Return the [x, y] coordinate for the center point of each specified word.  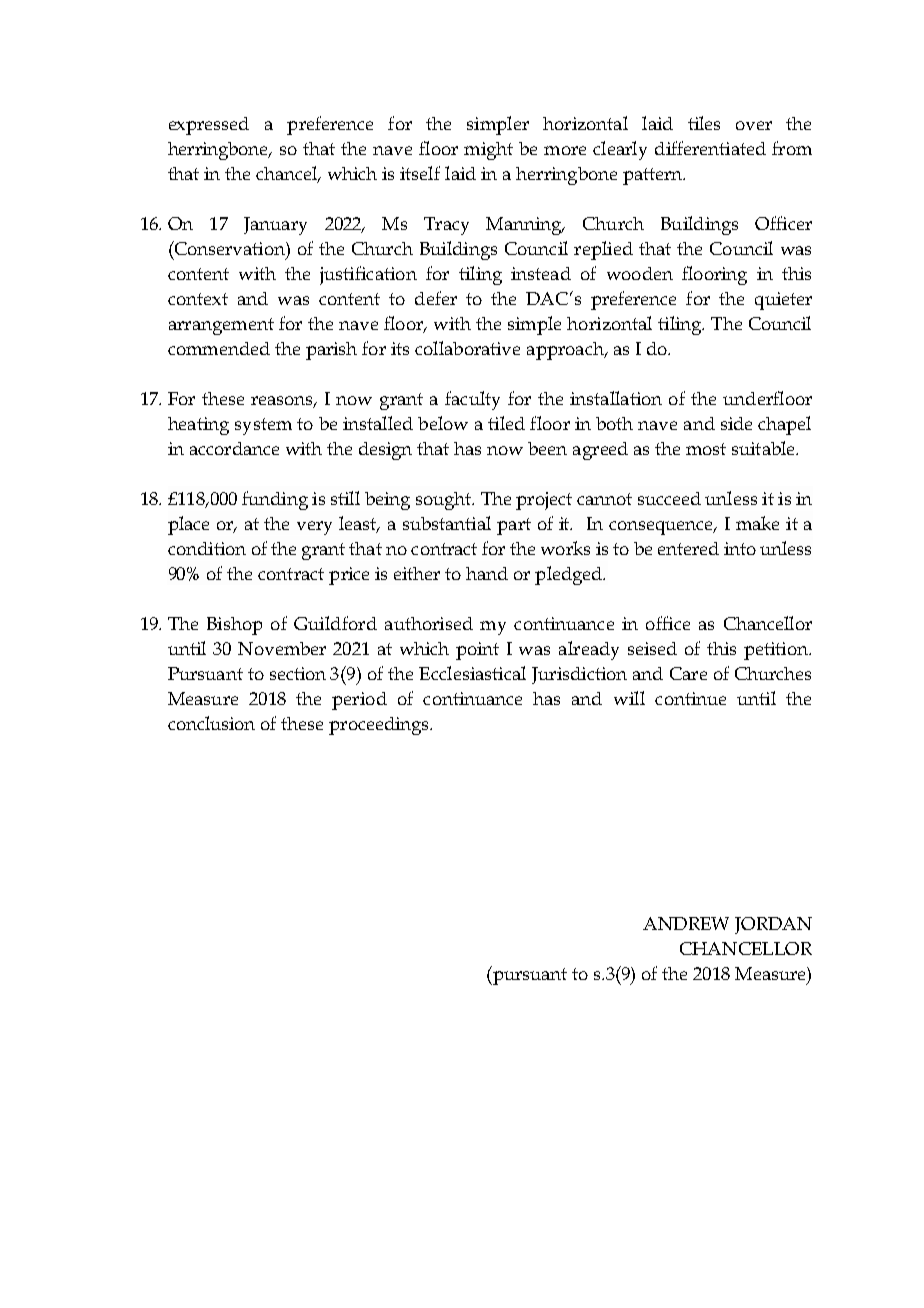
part [514, 526]
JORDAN [773, 925]
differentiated [710, 148]
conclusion [211, 723]
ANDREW [686, 923]
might [488, 151]
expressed [209, 126]
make [757, 523]
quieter [783, 301]
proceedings [380, 726]
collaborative [467, 348]
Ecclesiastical [472, 673]
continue [690, 698]
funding [275, 500]
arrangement [221, 326]
